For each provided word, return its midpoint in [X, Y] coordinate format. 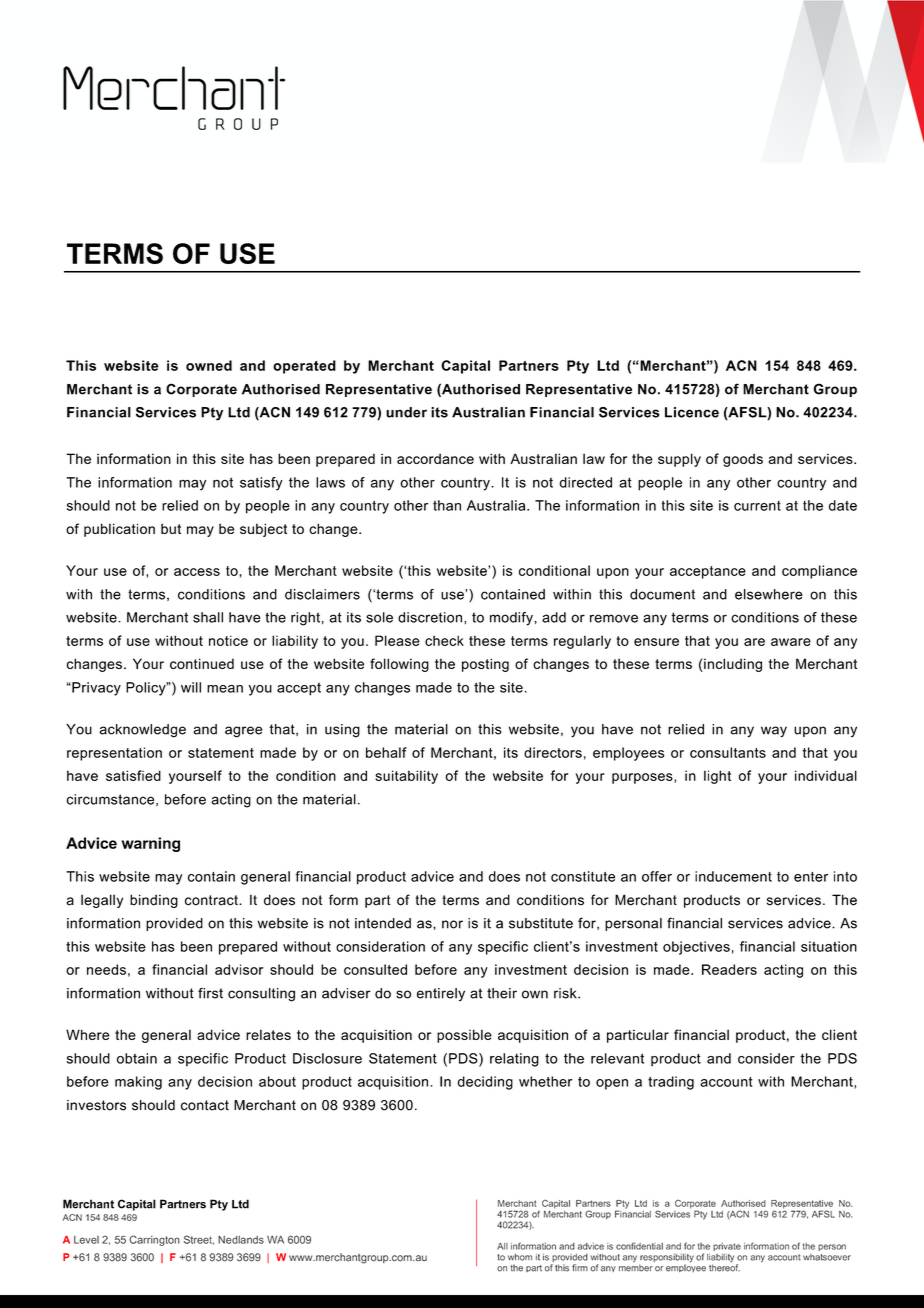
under [406, 412]
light [717, 777]
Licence [692, 412]
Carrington [154, 1240]
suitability [406, 777]
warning [150, 844]
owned [209, 365]
